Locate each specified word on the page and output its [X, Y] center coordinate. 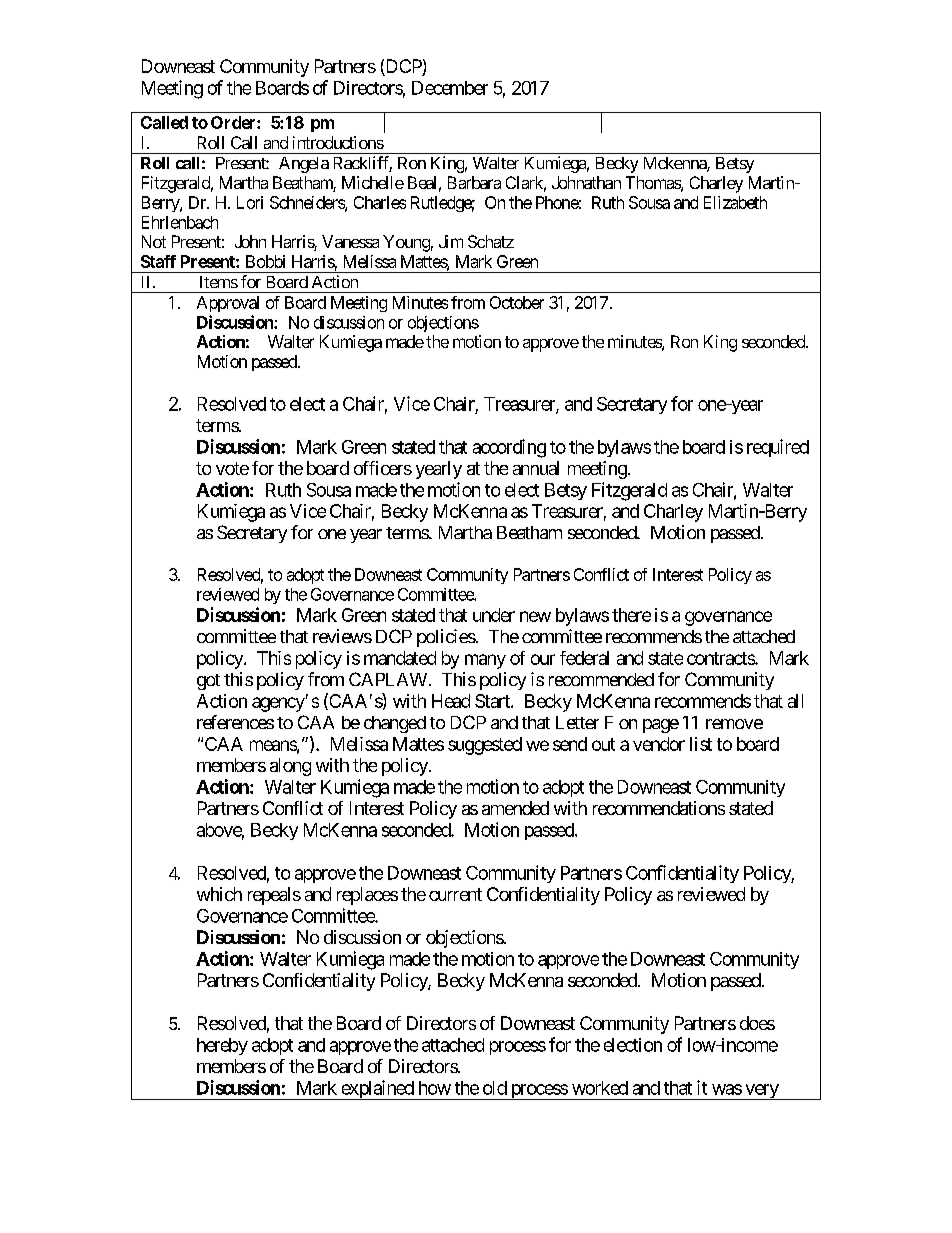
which [219, 894]
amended [515, 808]
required [778, 448]
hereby [222, 1046]
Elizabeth [735, 202]
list [701, 744]
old [495, 1088]
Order [234, 122]
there [631, 615]
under [494, 615]
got [208, 682]
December [450, 88]
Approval [228, 304]
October [517, 302]
